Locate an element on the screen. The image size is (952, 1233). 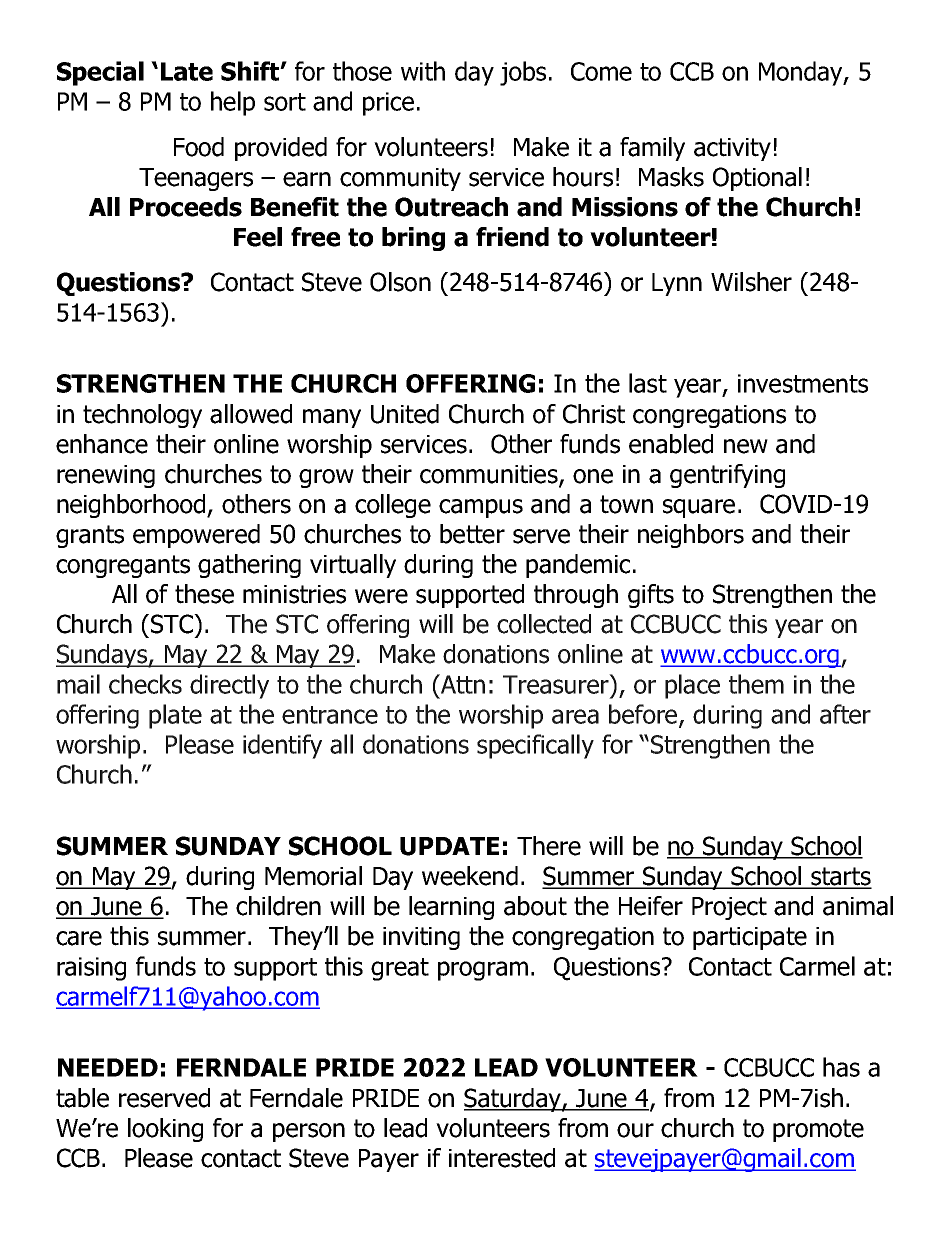
technology is located at coordinates (142, 416).
